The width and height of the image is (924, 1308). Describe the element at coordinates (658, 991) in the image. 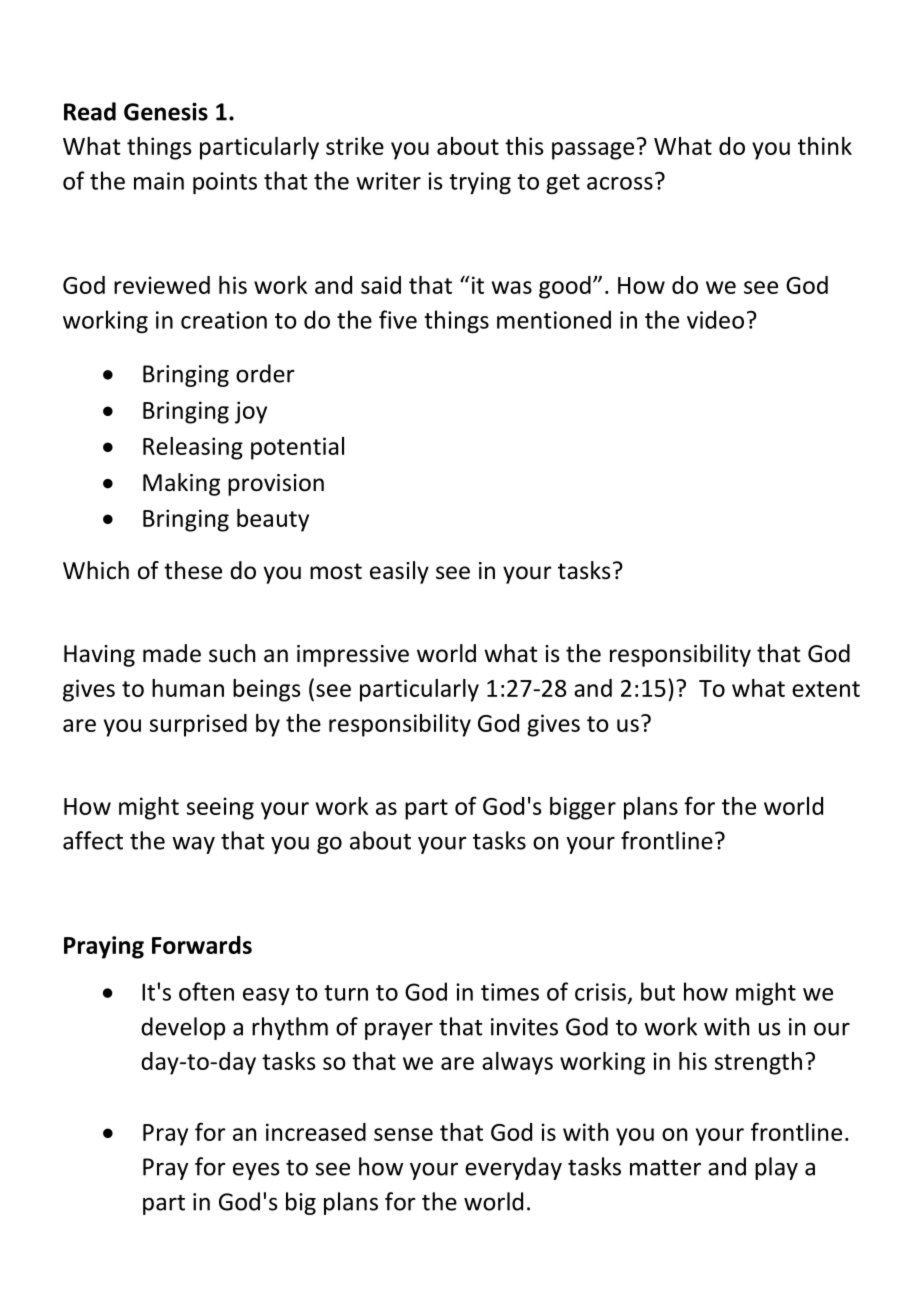

I see `but` at that location.
